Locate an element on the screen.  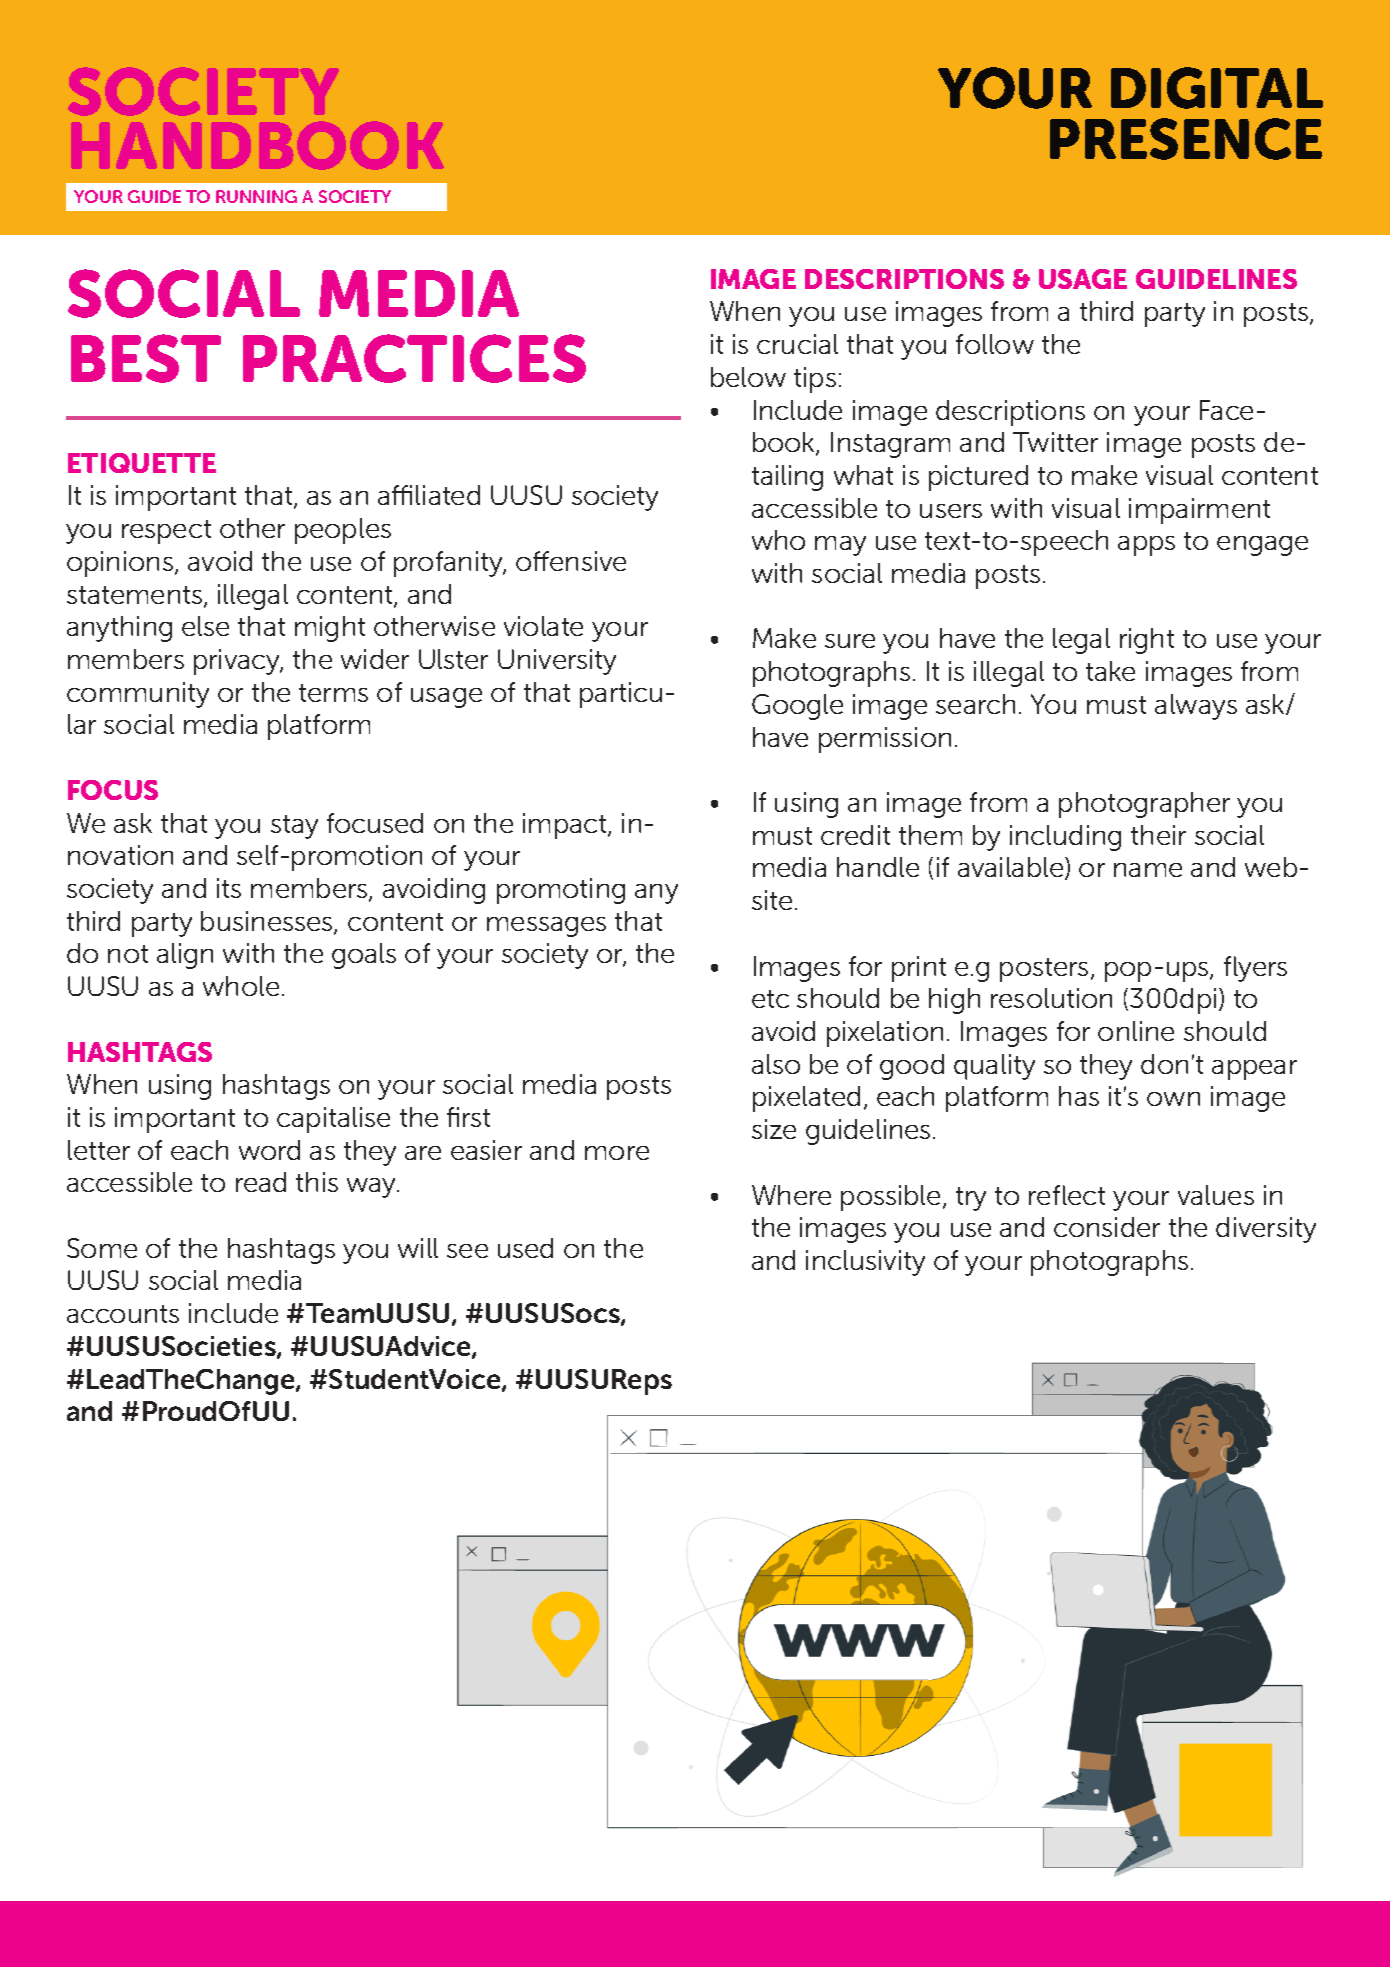
ETIQUETTE is located at coordinates (142, 463).
